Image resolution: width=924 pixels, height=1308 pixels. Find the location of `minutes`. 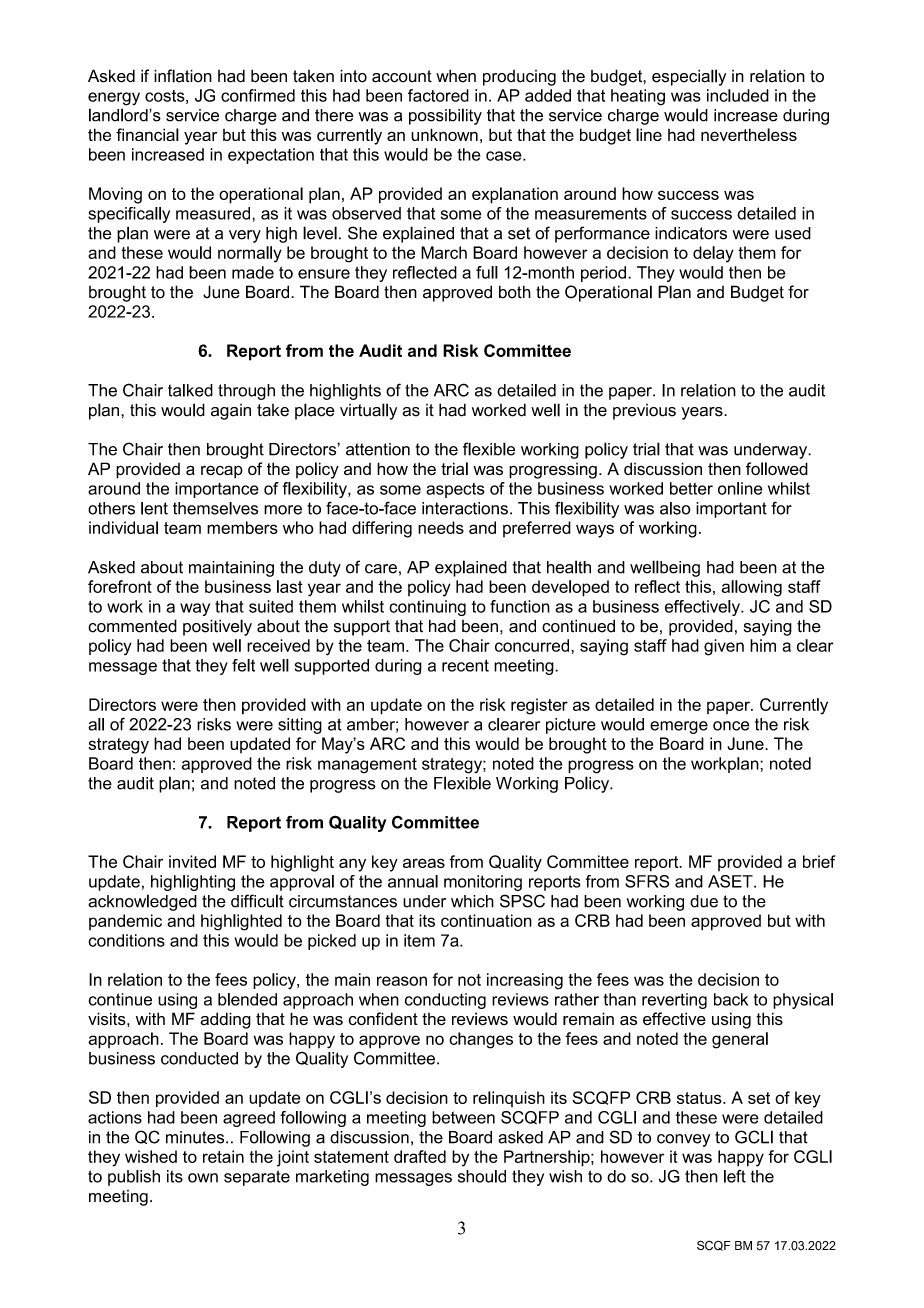

minutes is located at coordinates (196, 1137).
